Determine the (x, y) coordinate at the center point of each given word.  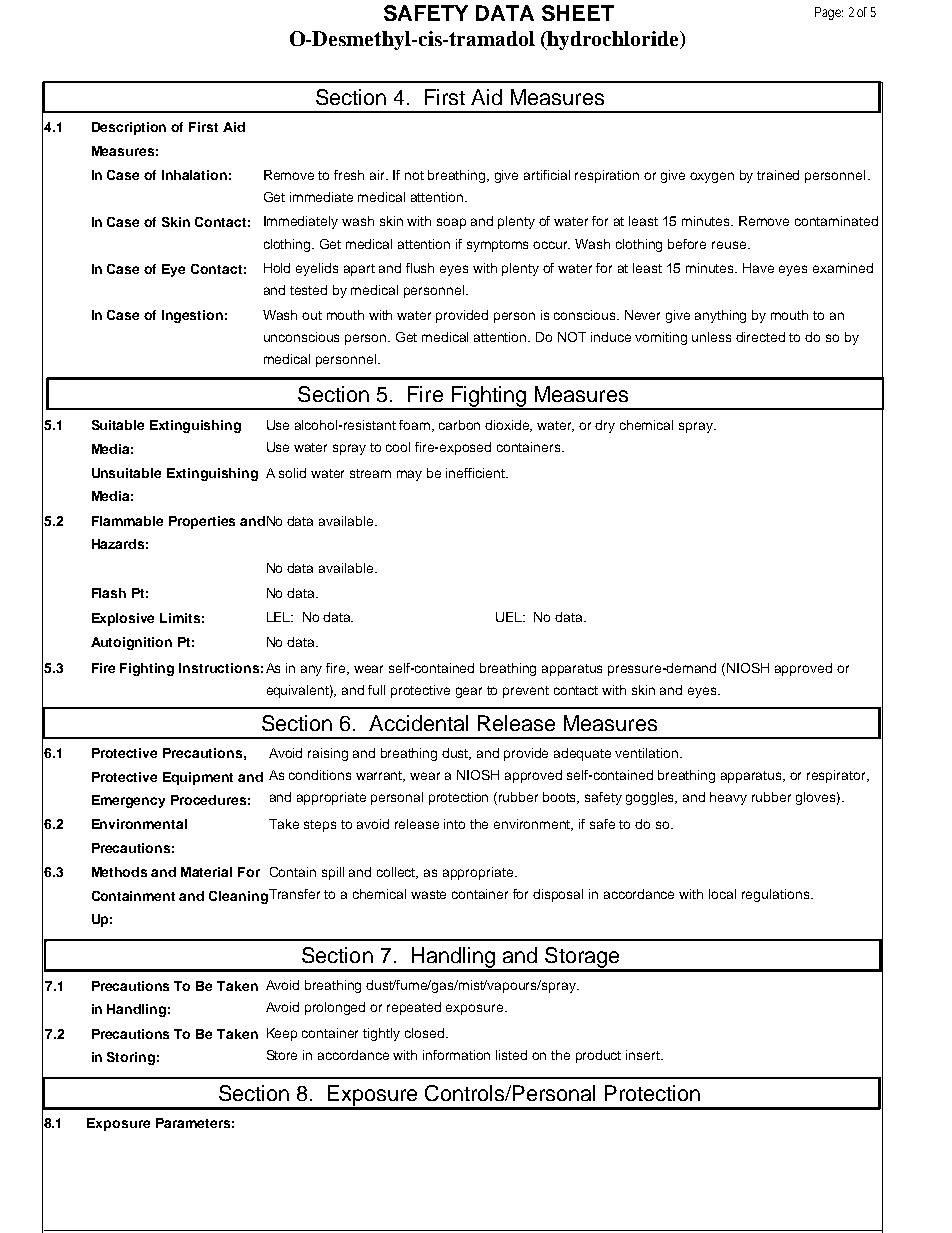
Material (206, 872)
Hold (277, 268)
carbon (459, 425)
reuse (730, 245)
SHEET (578, 13)
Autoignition (131, 643)
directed (760, 337)
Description (129, 128)
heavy (728, 798)
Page (828, 13)
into (454, 824)
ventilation (648, 753)
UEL (510, 617)
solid (292, 473)
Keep (282, 1034)
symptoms (497, 246)
